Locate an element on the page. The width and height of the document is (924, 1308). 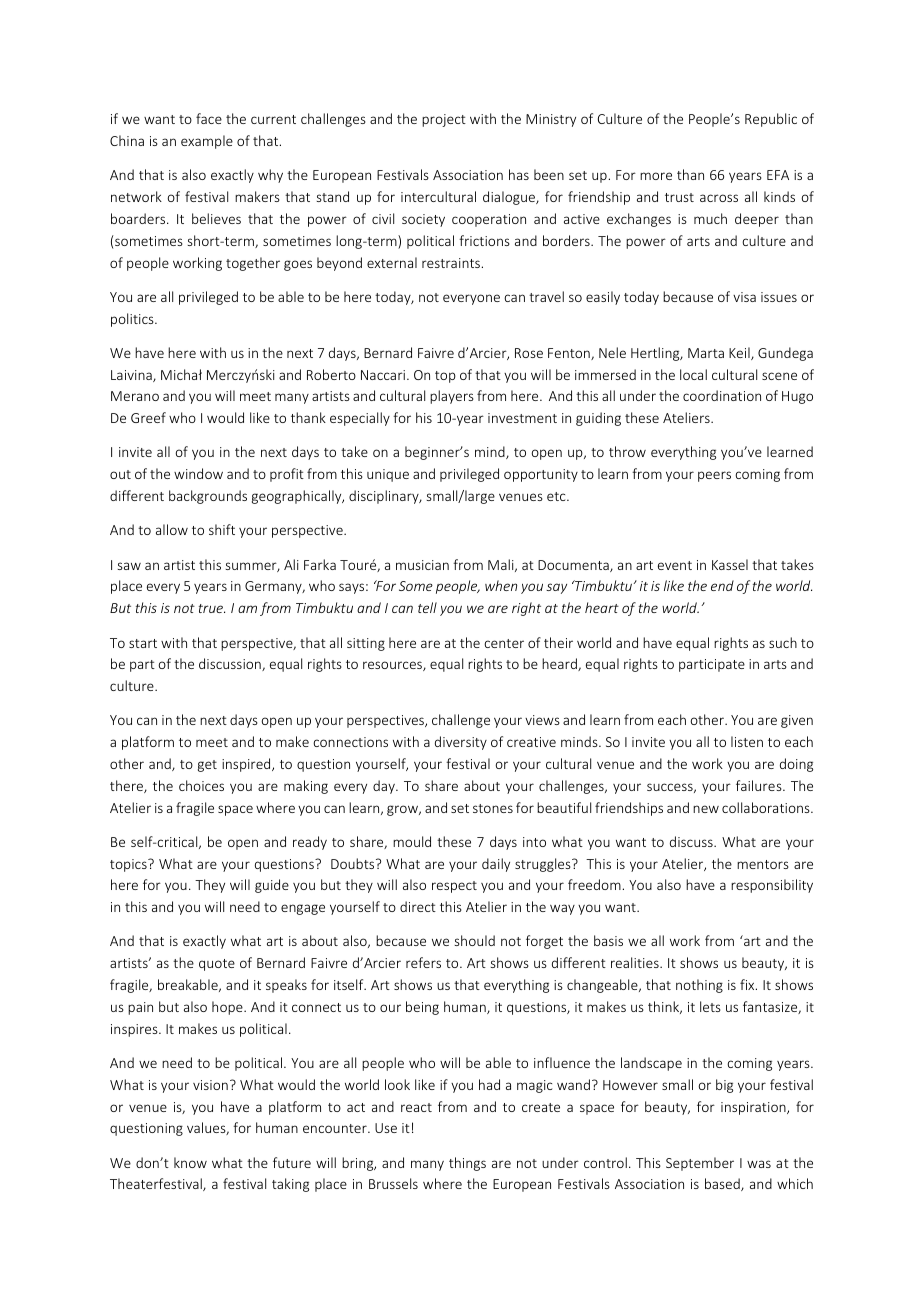
new is located at coordinates (706, 809).
